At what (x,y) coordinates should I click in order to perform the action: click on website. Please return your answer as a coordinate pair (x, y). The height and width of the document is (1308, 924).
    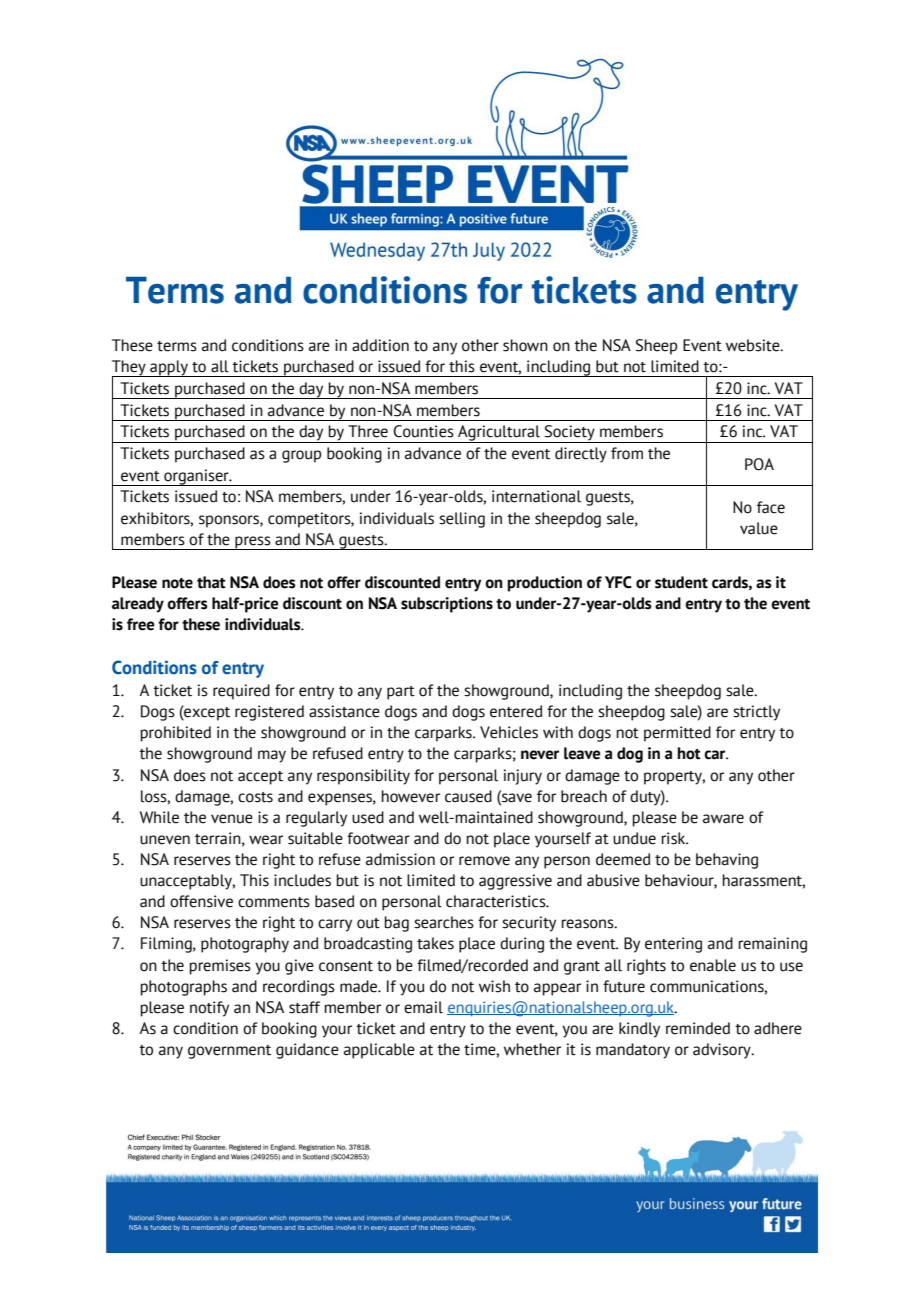
    Looking at the image, I should click on (754, 345).
